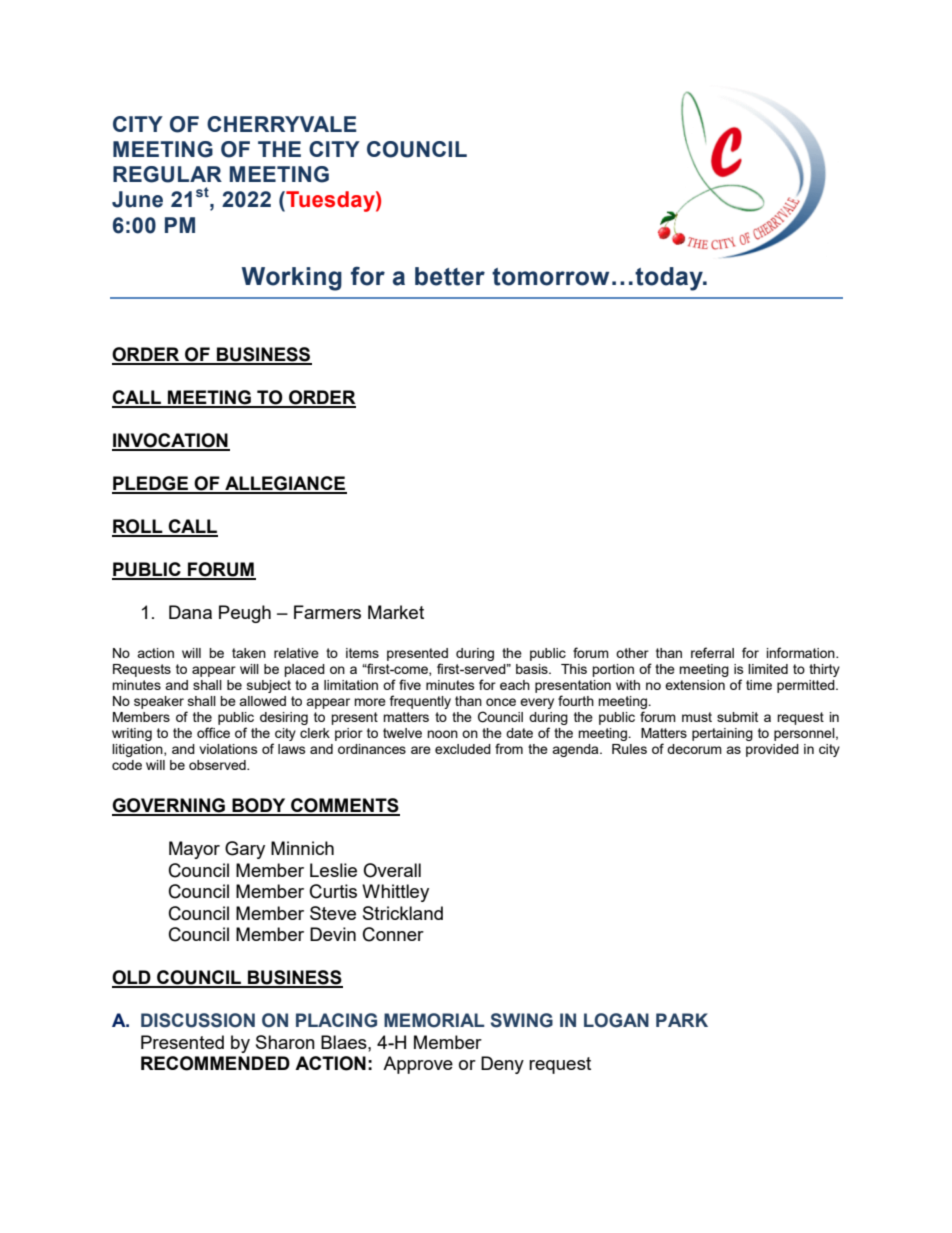  Describe the element at coordinates (450, 276) in the page. I see `better` at that location.
